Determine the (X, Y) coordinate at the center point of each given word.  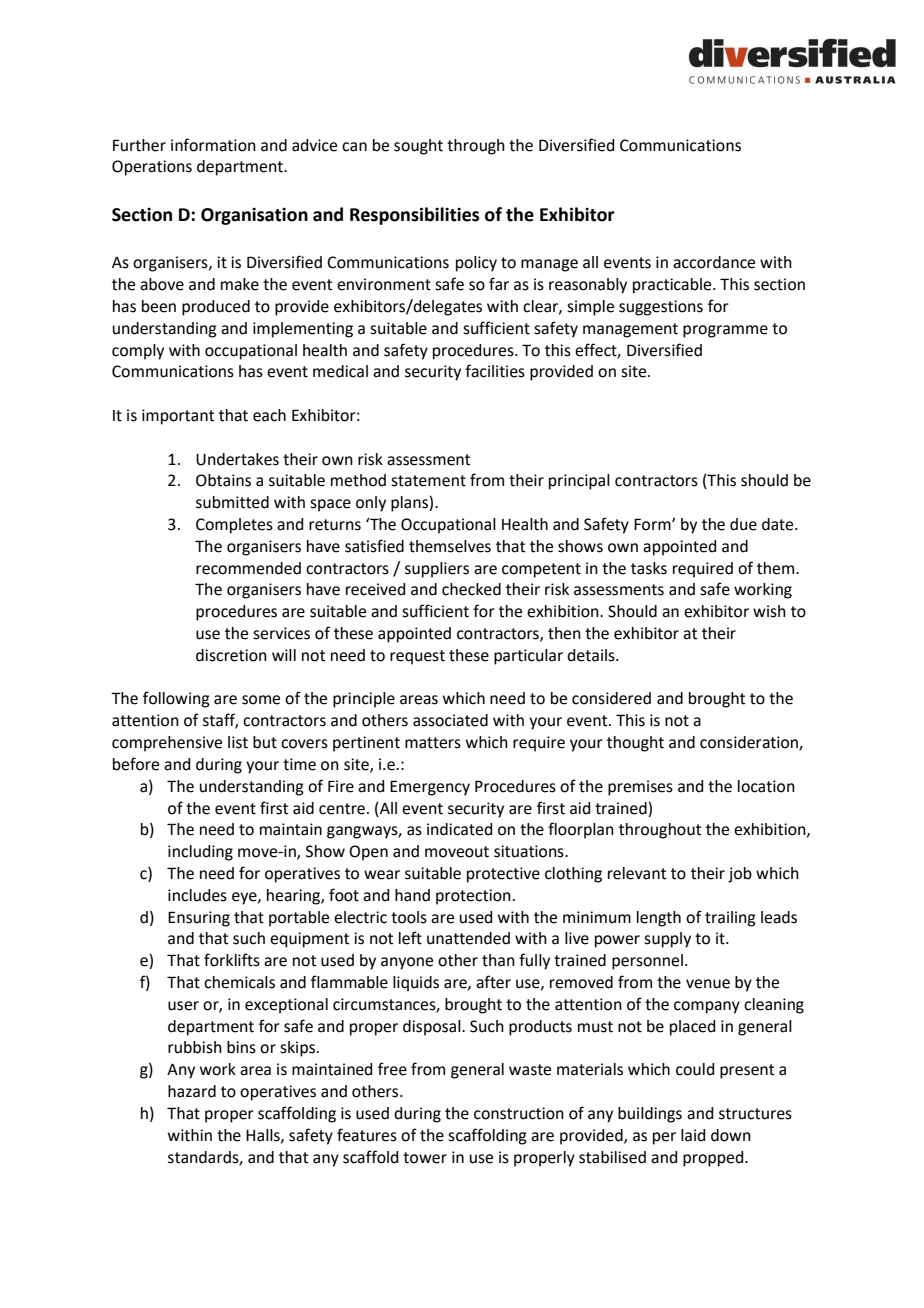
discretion (231, 655)
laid (693, 1135)
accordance (714, 262)
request (417, 657)
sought (418, 147)
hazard (192, 1091)
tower (425, 1158)
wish (769, 611)
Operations (152, 168)
